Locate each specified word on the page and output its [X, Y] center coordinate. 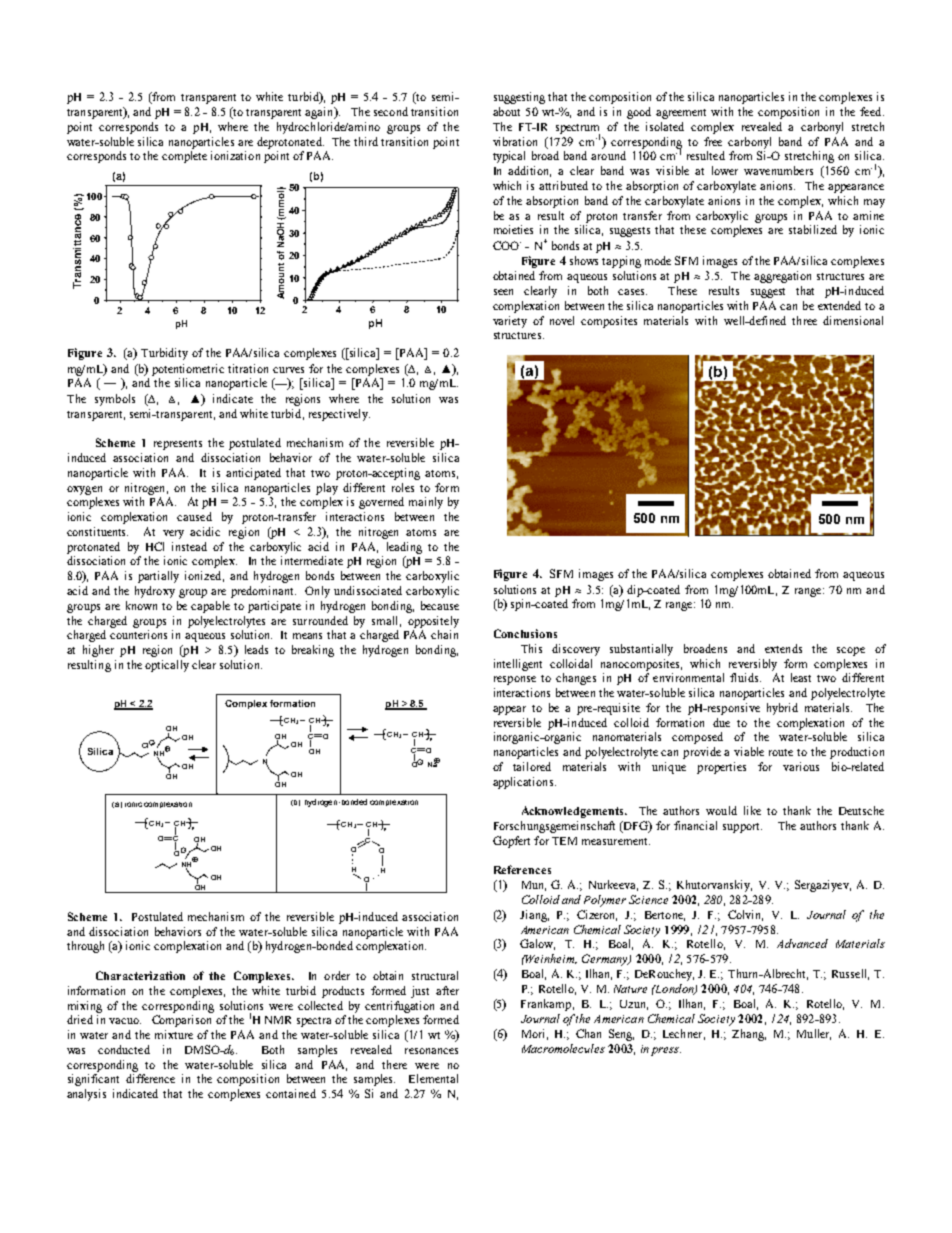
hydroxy [155, 592]
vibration [515, 141]
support [742, 828]
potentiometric [188, 370]
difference [150, 1078]
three [804, 320]
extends [783, 648]
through [85, 947]
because [440, 605]
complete [184, 157]
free [713, 141]
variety [510, 322]
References [522, 869]
